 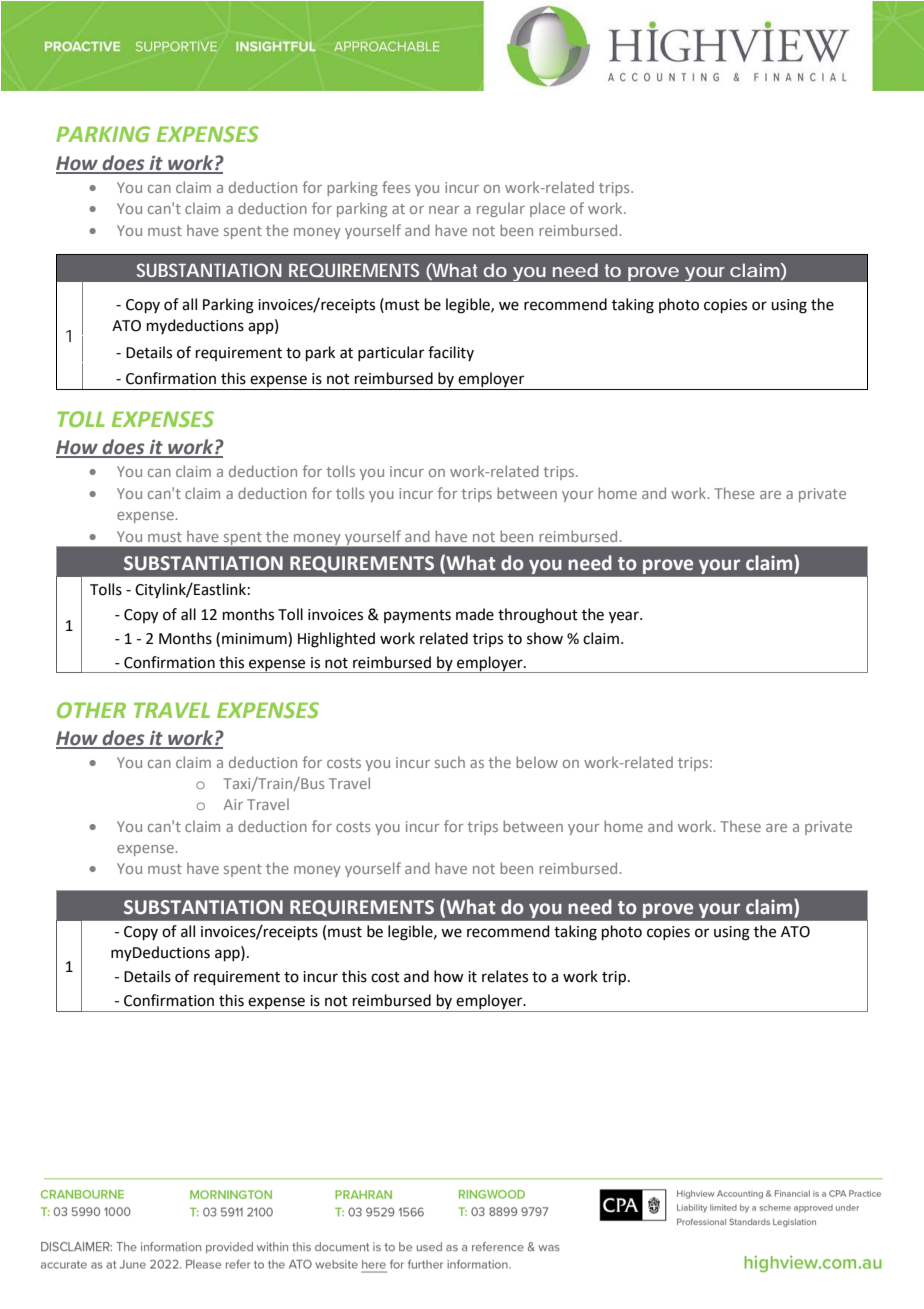 What do you see at coordinates (336, 640) in the screenshot?
I see `Highlighted` at bounding box center [336, 640].
